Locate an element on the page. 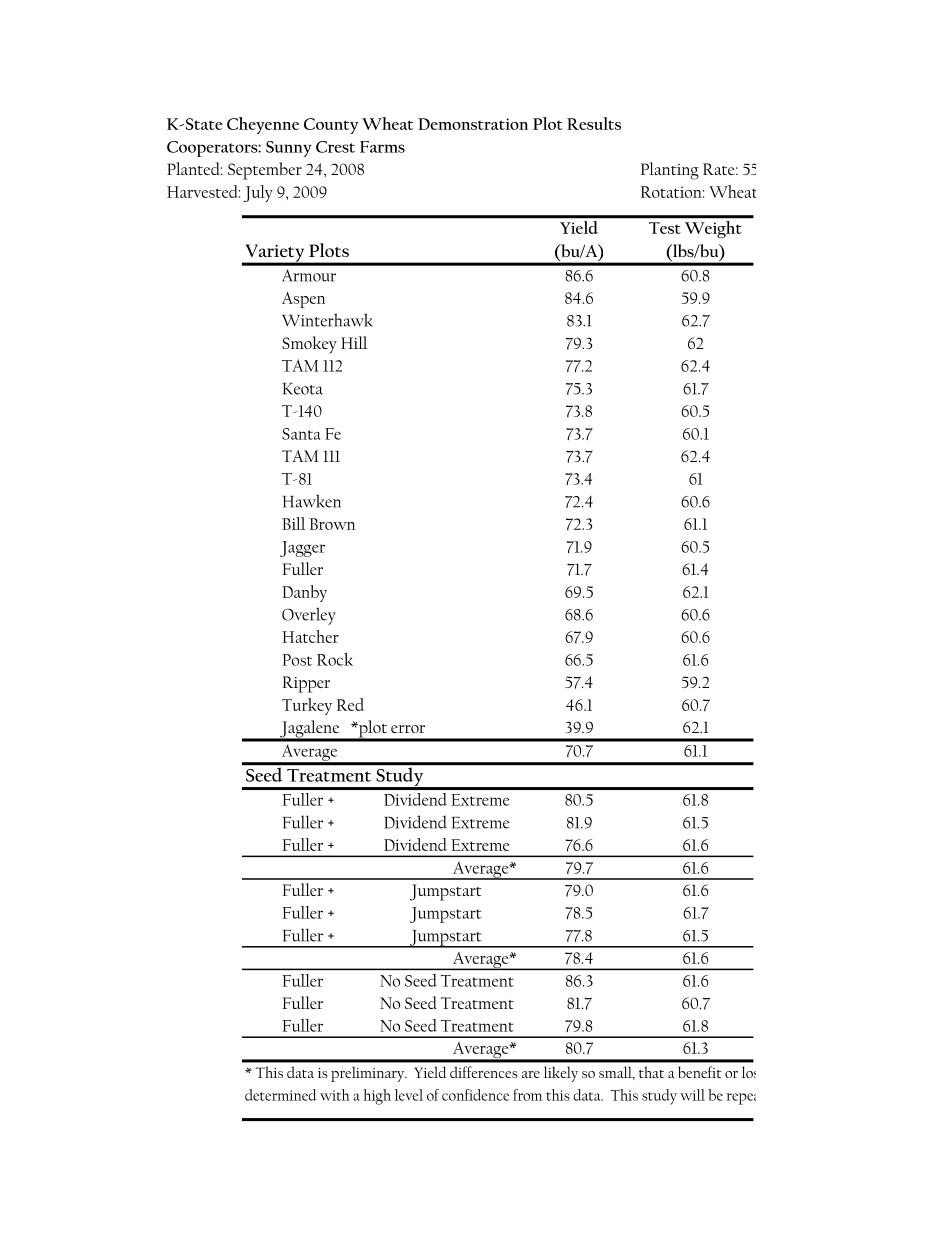 The height and width of the image is (1233, 952). differences is located at coordinates (484, 1072).
